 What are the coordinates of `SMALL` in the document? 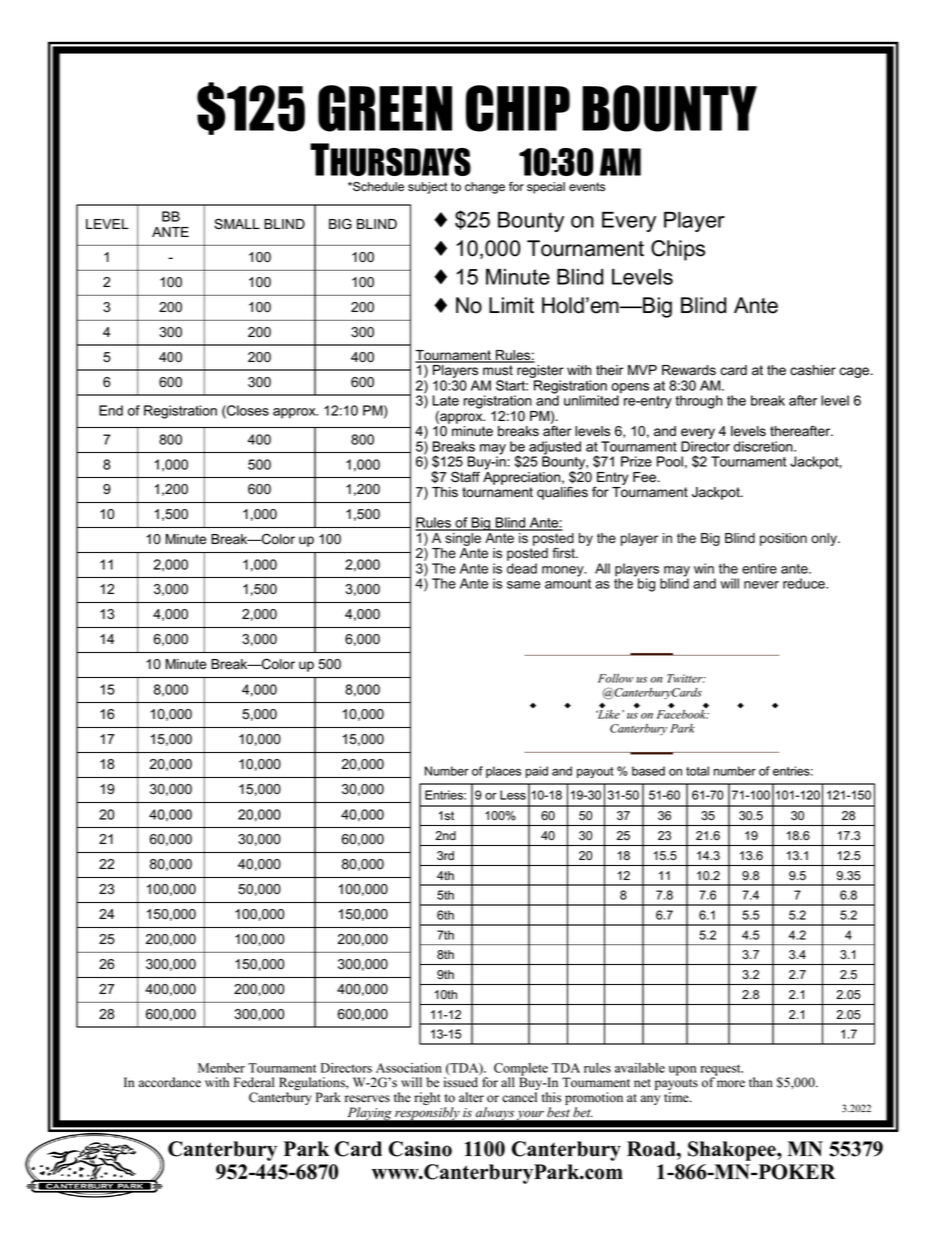 It's located at (237, 224).
